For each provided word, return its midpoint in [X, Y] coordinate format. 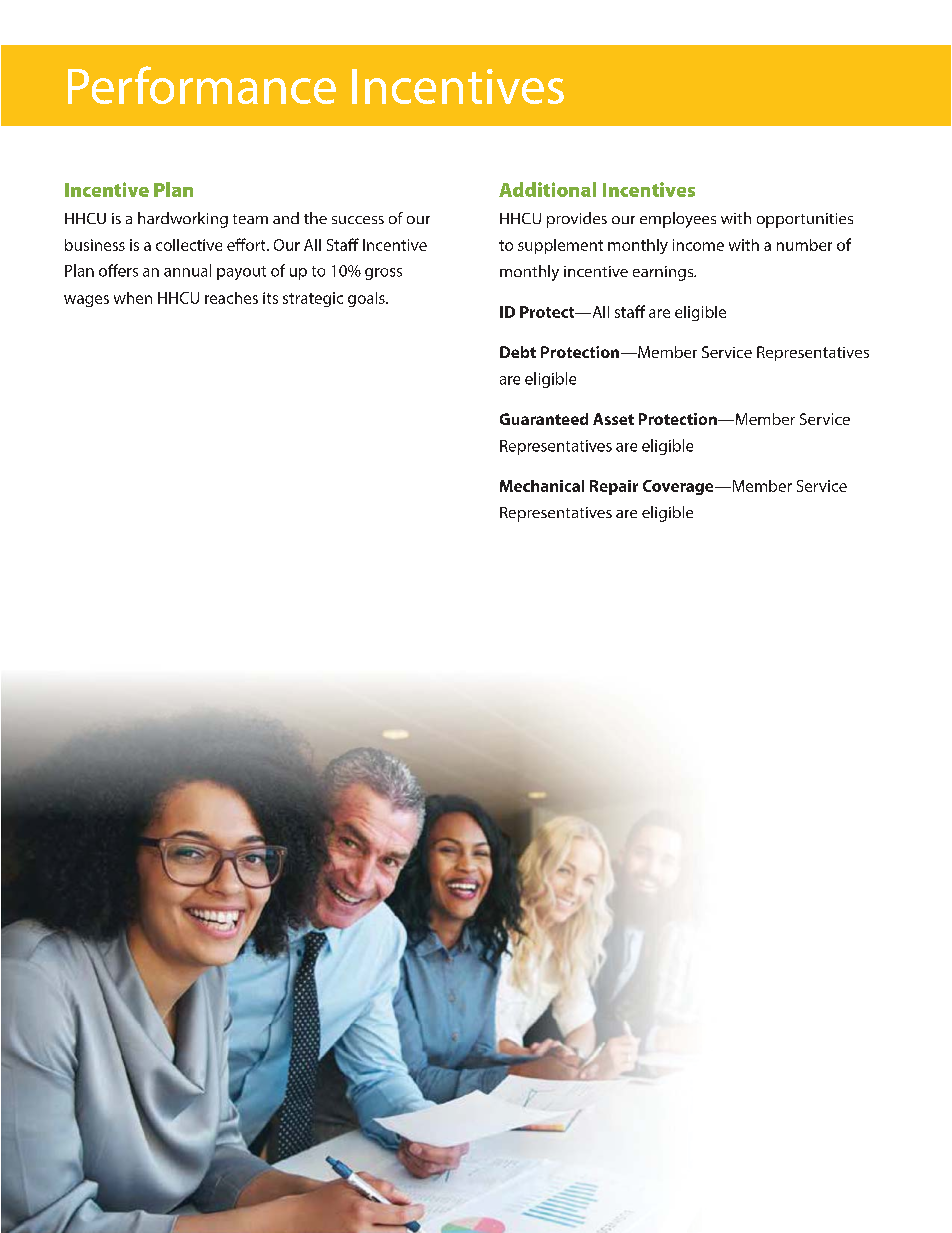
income [698, 245]
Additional [547, 189]
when [133, 298]
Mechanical [542, 486]
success [358, 220]
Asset [613, 419]
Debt [518, 352]
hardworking [183, 220]
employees [678, 220]
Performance [202, 85]
